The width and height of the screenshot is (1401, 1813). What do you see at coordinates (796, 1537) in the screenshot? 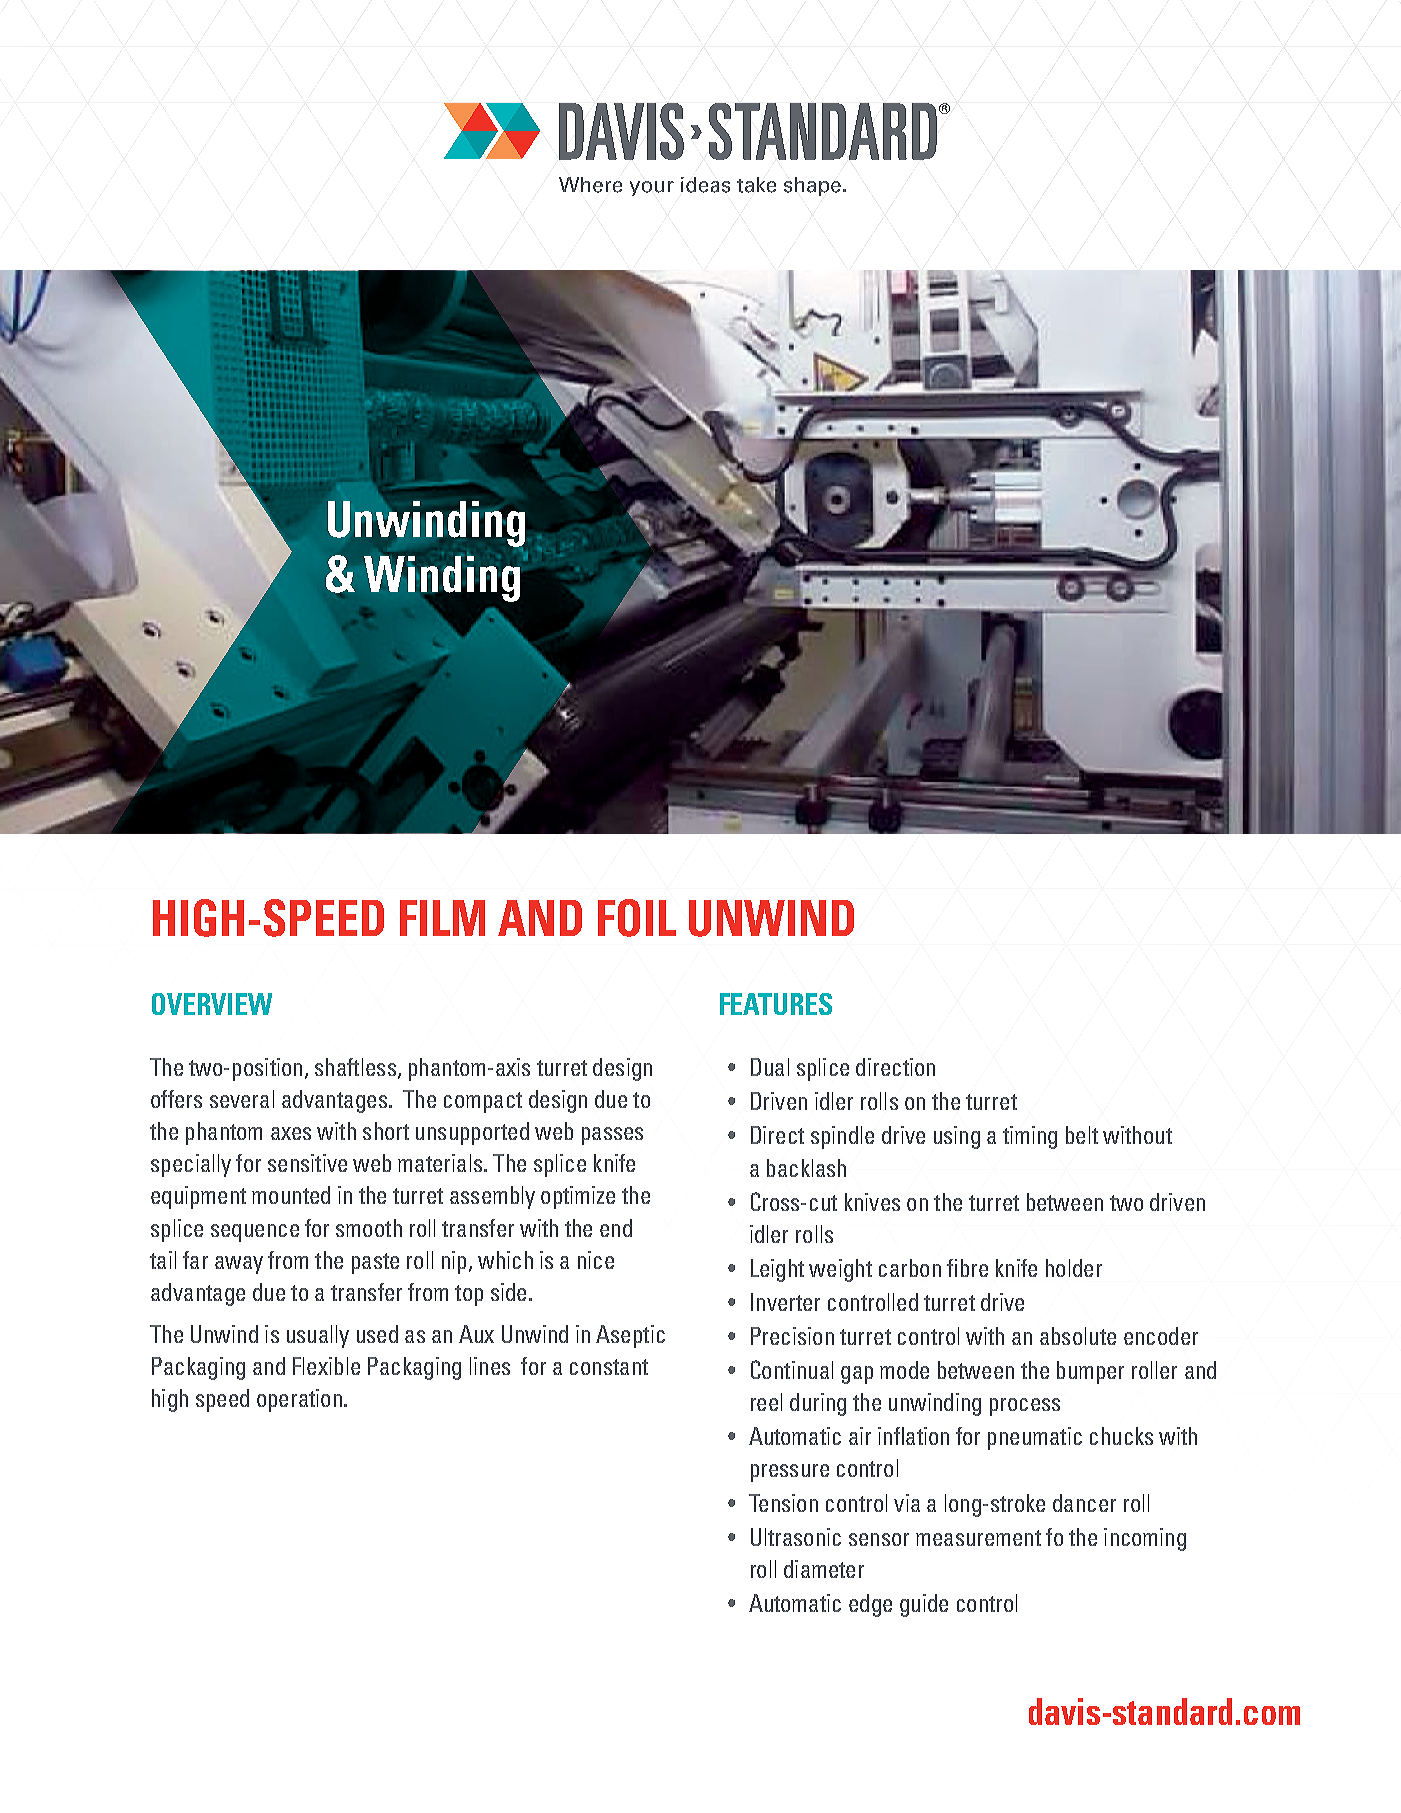
I see `Ultrasonic` at bounding box center [796, 1537].
